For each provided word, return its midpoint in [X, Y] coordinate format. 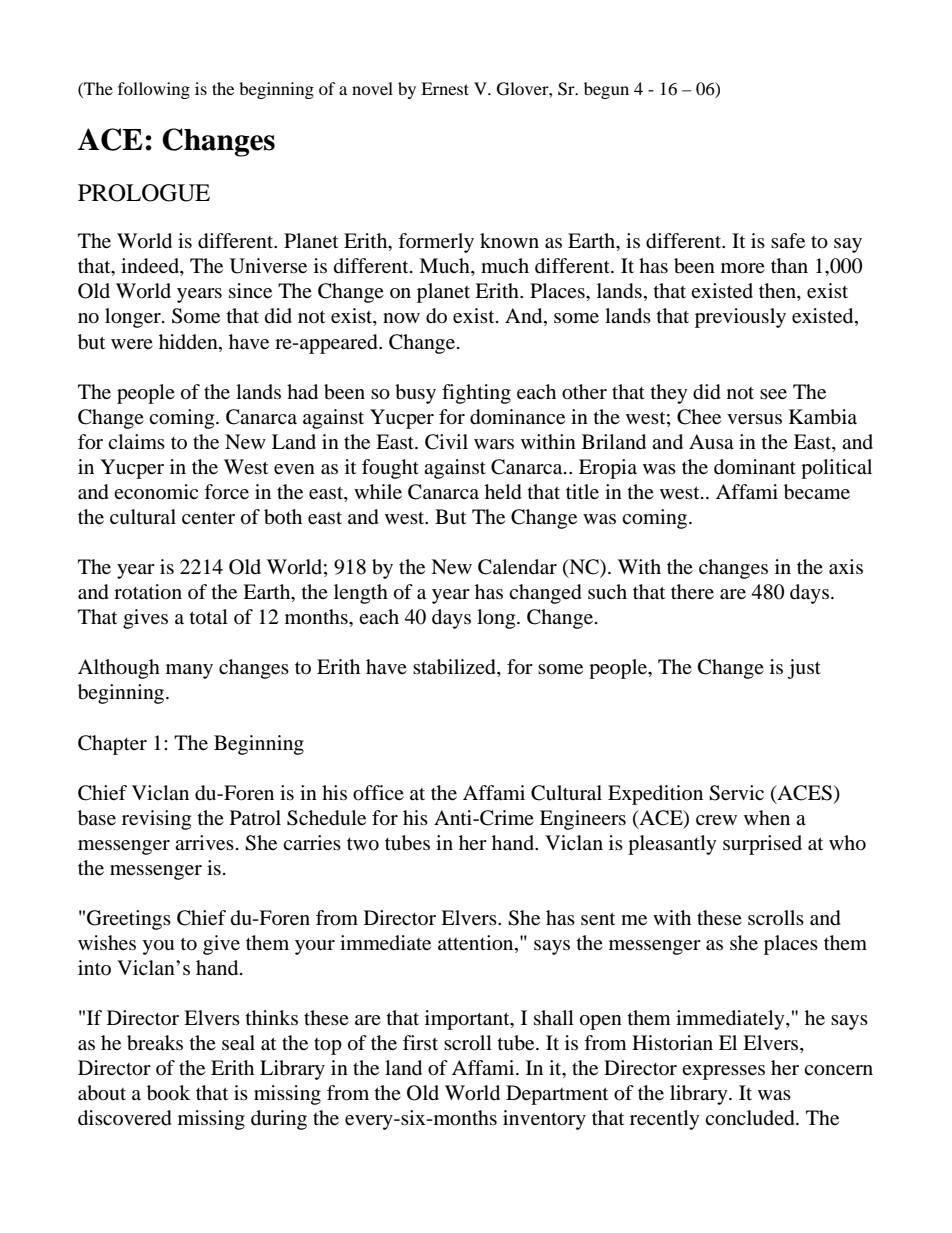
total [209, 617]
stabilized [455, 668]
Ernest [445, 88]
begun [606, 90]
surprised [762, 845]
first [420, 1042]
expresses [723, 1072]
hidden [189, 341]
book [168, 1093]
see [773, 394]
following [154, 90]
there [692, 591]
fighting [476, 394]
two [363, 844]
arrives [204, 842]
